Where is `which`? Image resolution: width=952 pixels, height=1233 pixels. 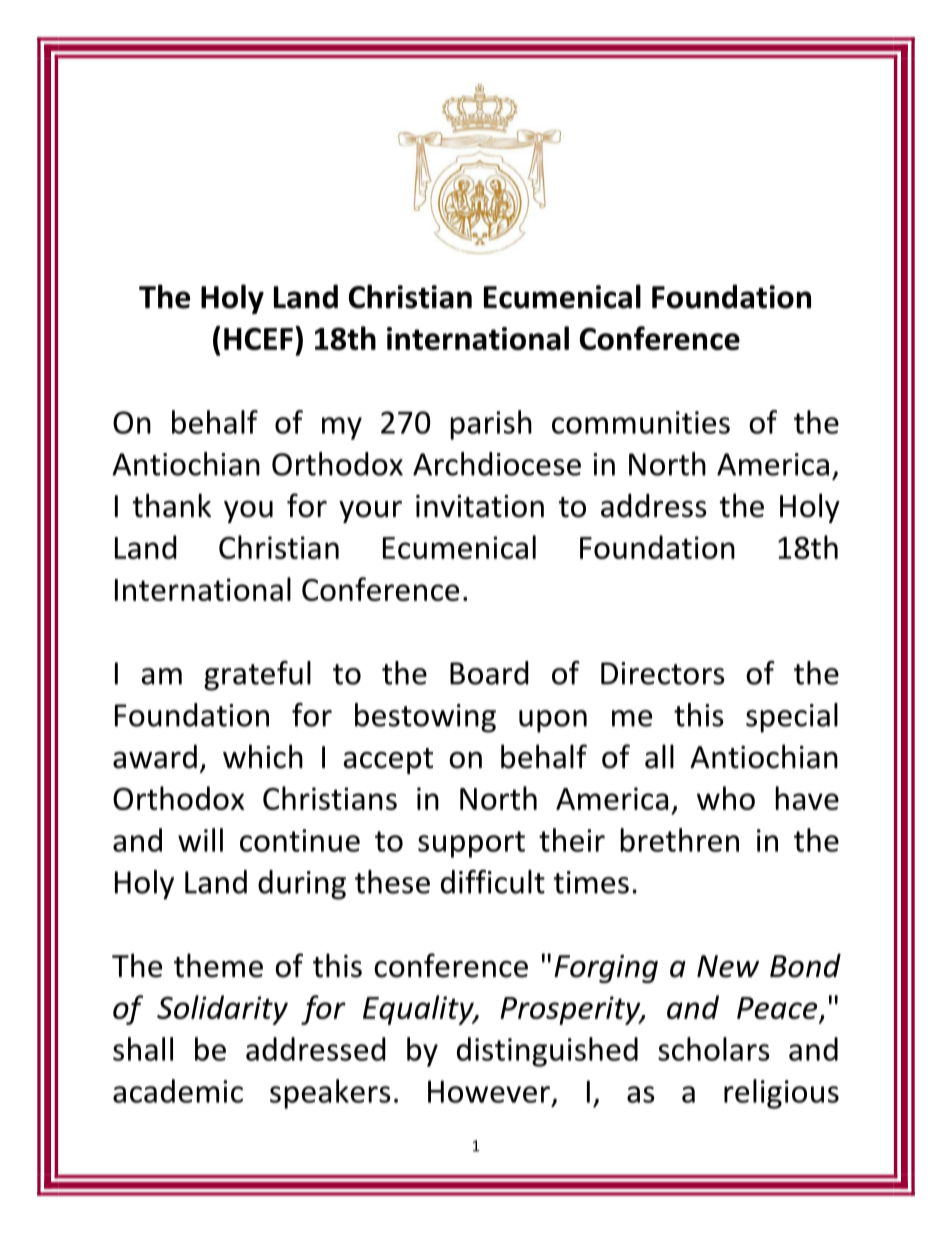 which is located at coordinates (263, 756).
